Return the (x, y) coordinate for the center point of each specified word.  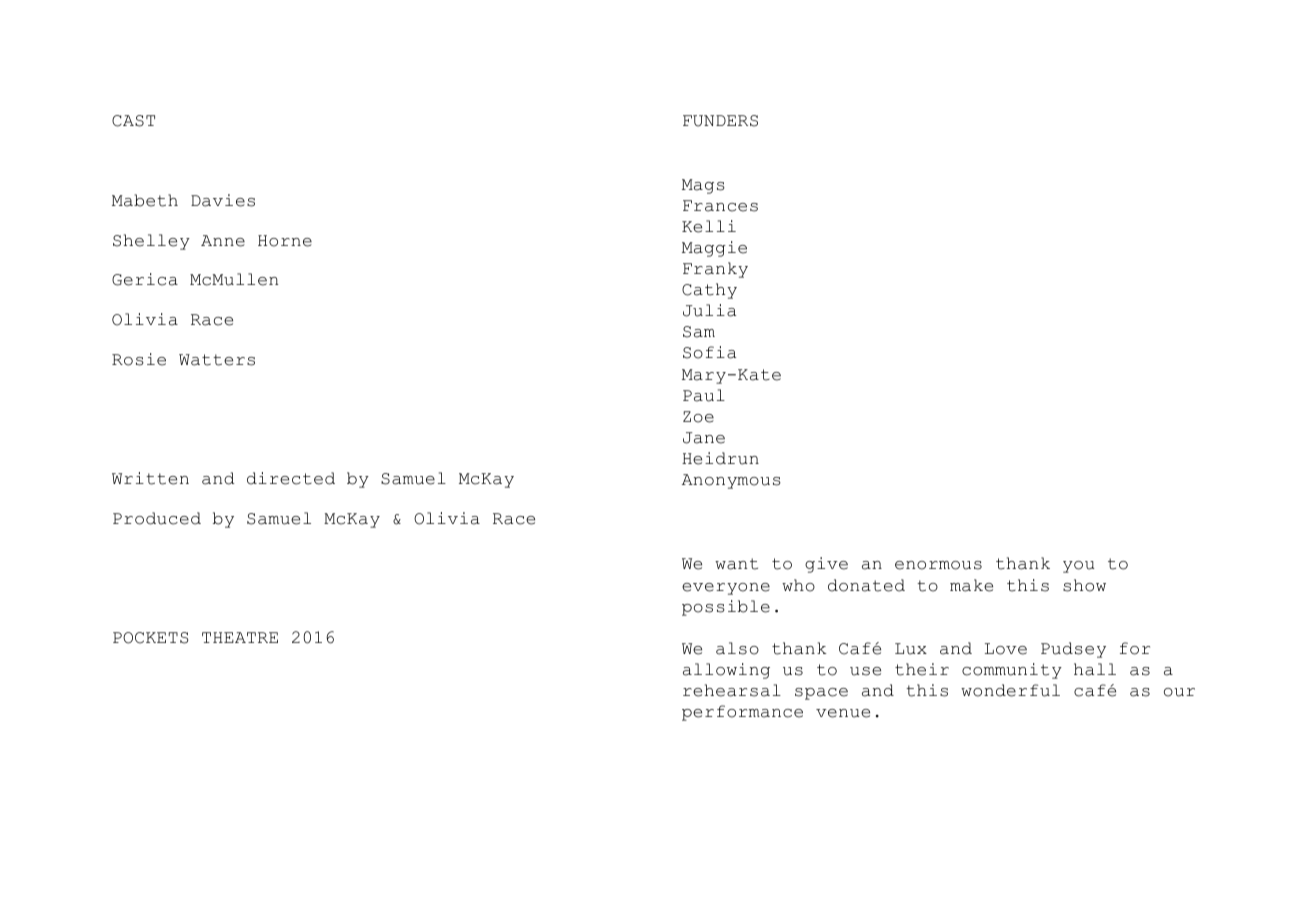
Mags (703, 186)
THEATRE (240, 637)
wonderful (1010, 690)
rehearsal (732, 690)
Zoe (698, 417)
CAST (133, 121)
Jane (704, 438)
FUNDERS (720, 121)
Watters (217, 360)
